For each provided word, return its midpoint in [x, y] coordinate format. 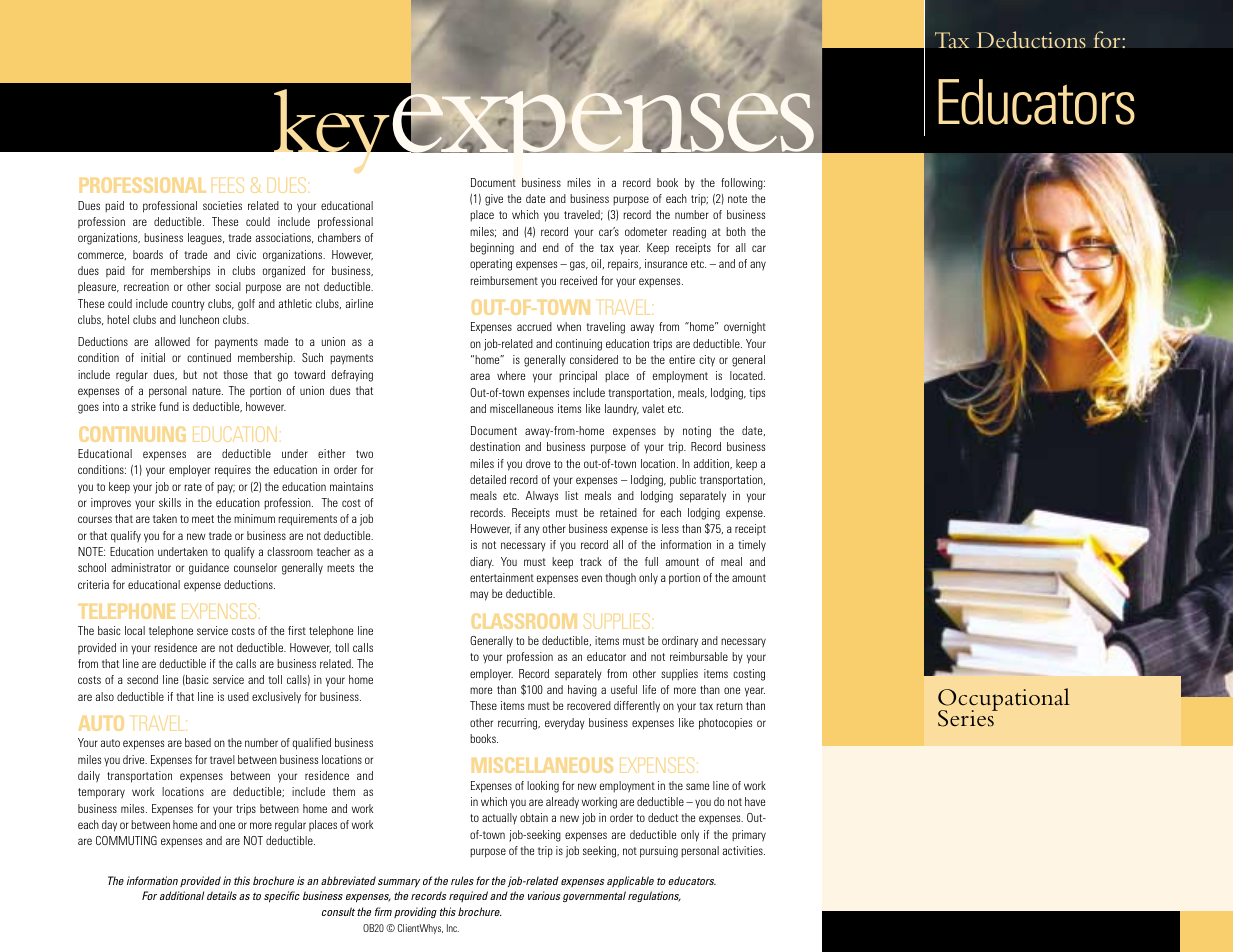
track [591, 561]
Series [967, 718]
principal [578, 377]
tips [757, 394]
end [551, 247]
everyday [565, 724]
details [222, 895]
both [736, 231]
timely [752, 546]
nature [207, 391]
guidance [209, 569]
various [544, 895]
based [198, 742]
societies [222, 205]
